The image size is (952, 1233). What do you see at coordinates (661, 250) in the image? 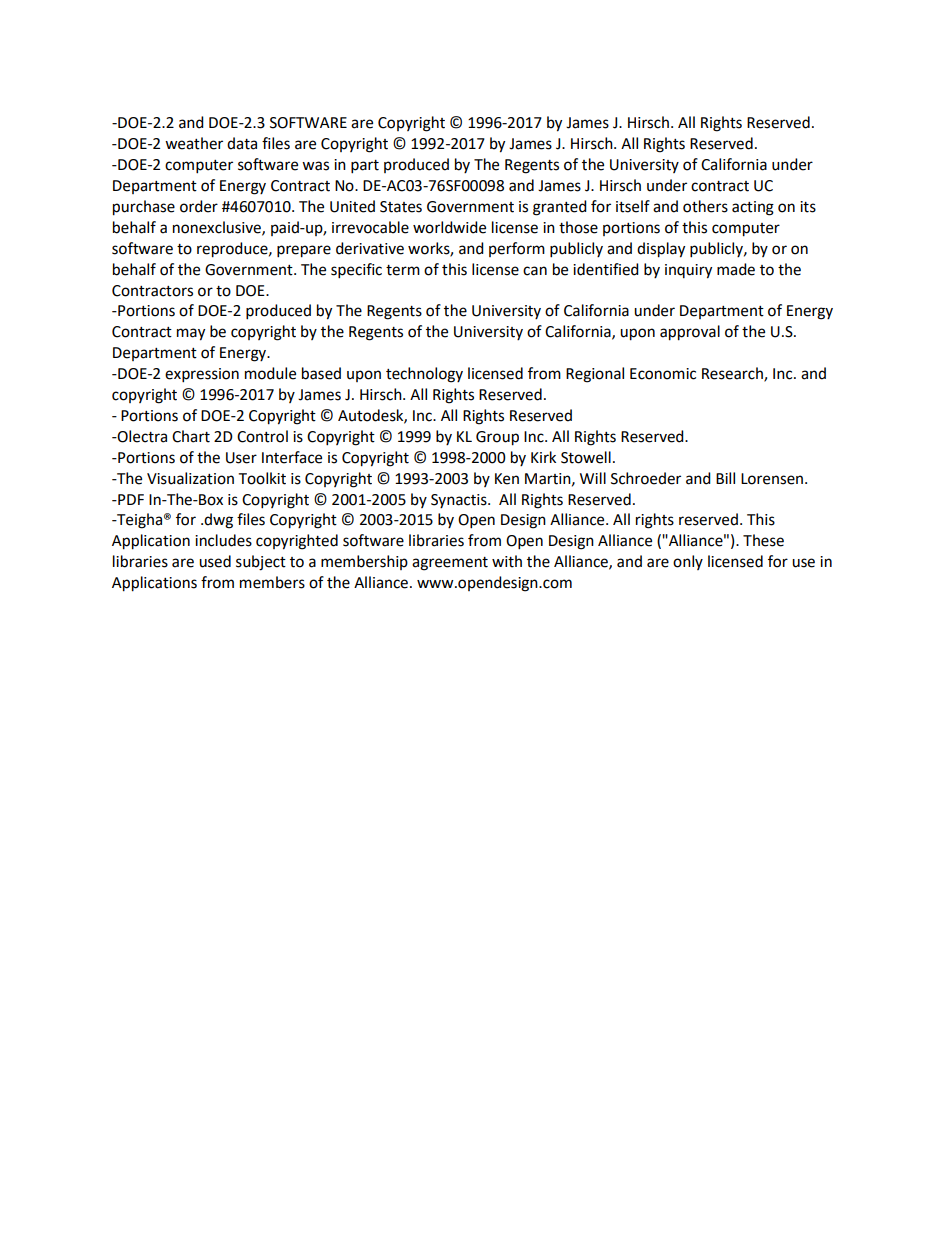
I see `display` at bounding box center [661, 250].
